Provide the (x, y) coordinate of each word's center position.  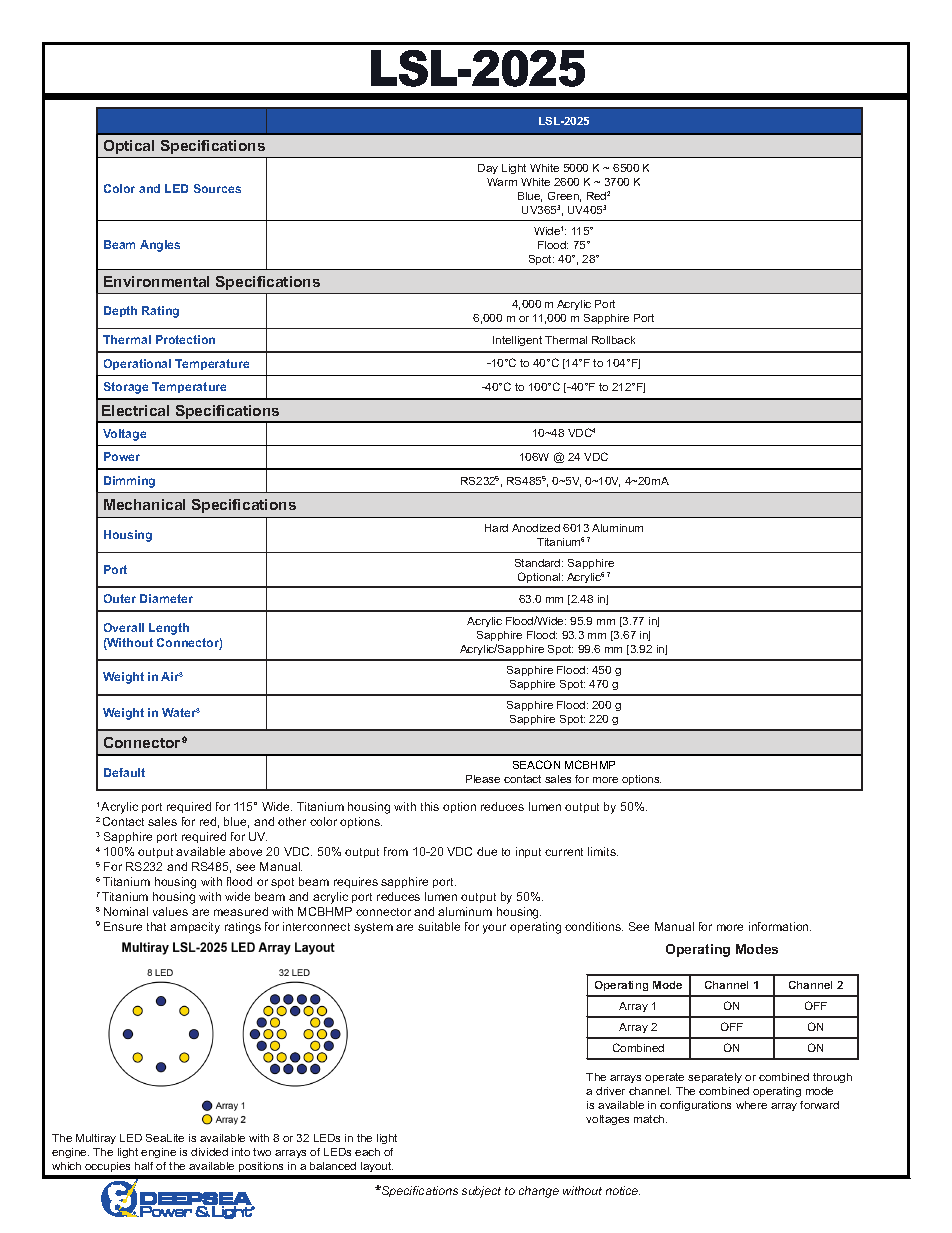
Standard (539, 563)
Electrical (135, 410)
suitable (439, 926)
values (170, 911)
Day (488, 169)
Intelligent (517, 341)
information (780, 926)
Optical (129, 147)
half (144, 1166)
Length (169, 629)
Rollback (613, 340)
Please (483, 779)
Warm (502, 182)
